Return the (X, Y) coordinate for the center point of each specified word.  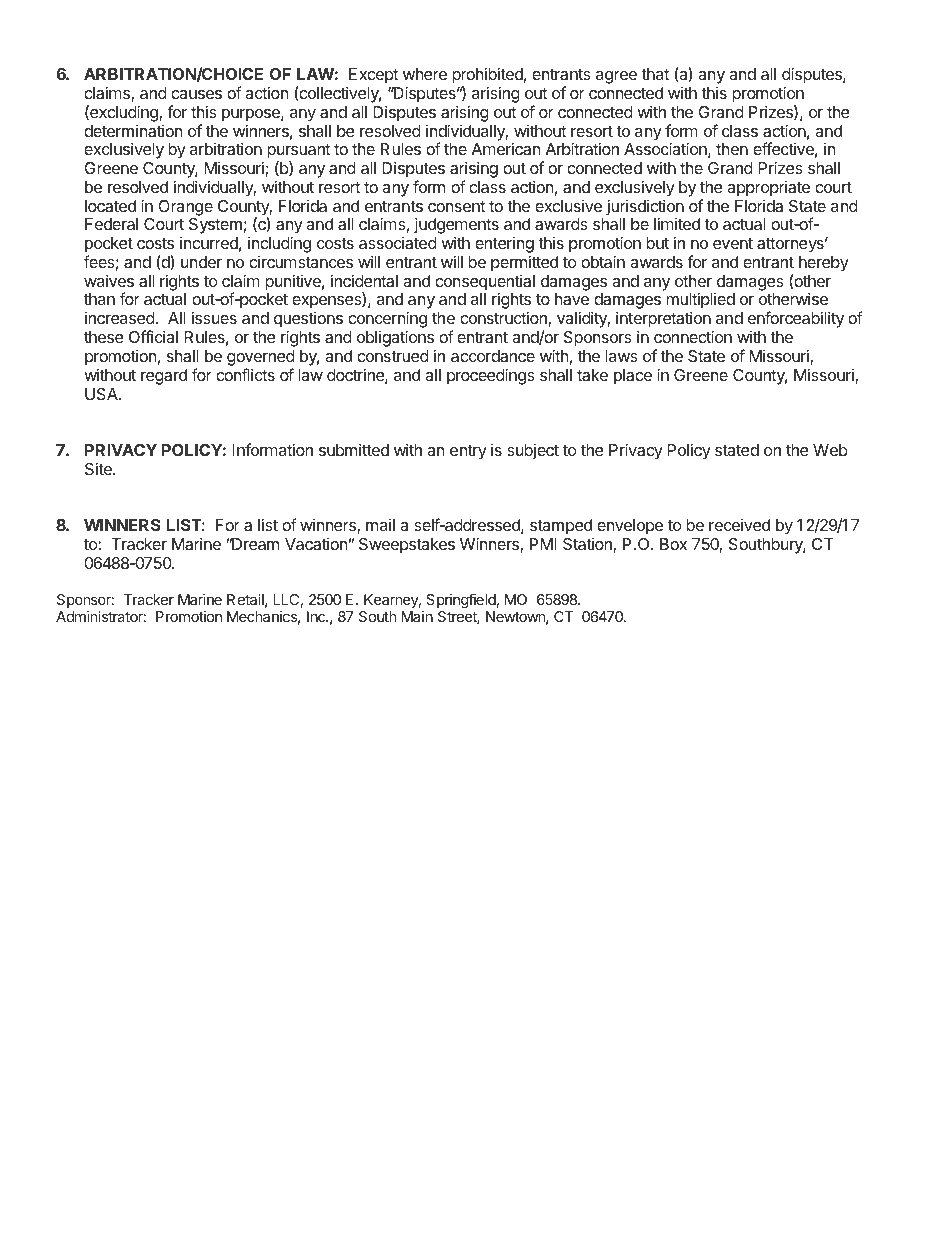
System (215, 226)
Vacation (316, 544)
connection (693, 336)
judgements (456, 227)
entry (468, 452)
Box (673, 544)
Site (99, 468)
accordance (493, 356)
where (425, 74)
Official (153, 336)
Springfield (461, 600)
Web (830, 450)
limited (677, 223)
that (655, 74)
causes (196, 94)
